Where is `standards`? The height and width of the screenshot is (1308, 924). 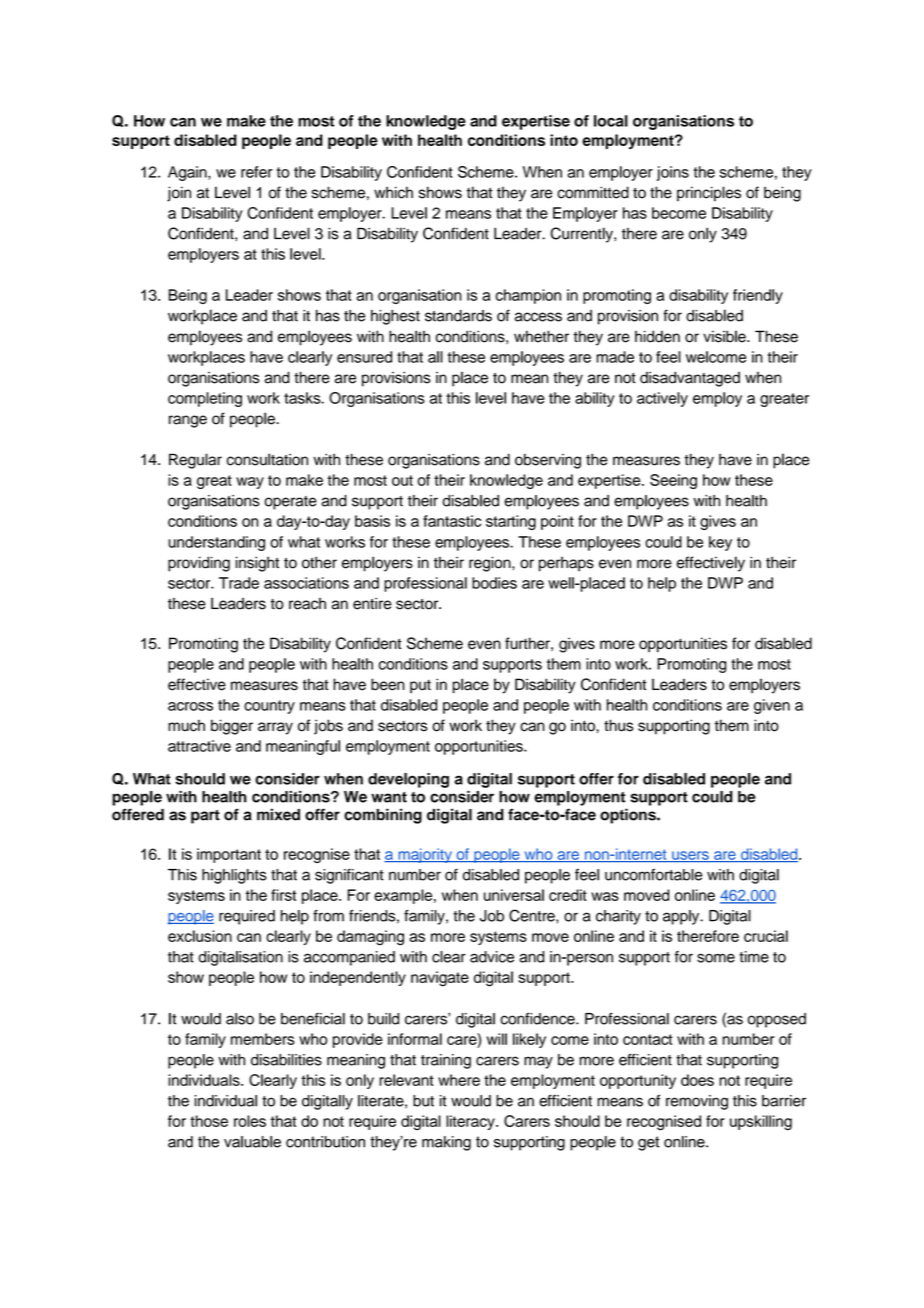
standards is located at coordinates (458, 316).
